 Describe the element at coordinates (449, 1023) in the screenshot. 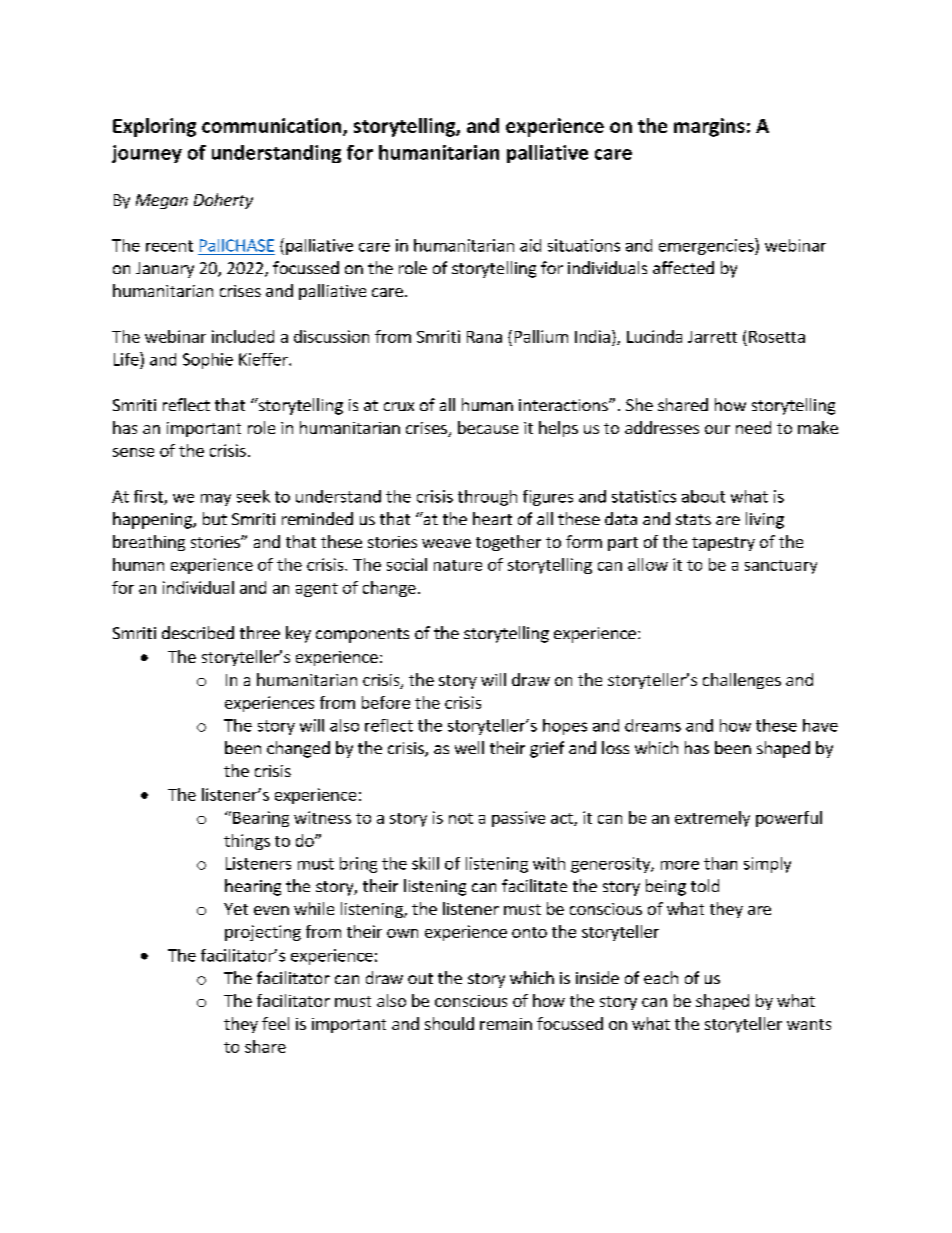

I see `should` at that location.
